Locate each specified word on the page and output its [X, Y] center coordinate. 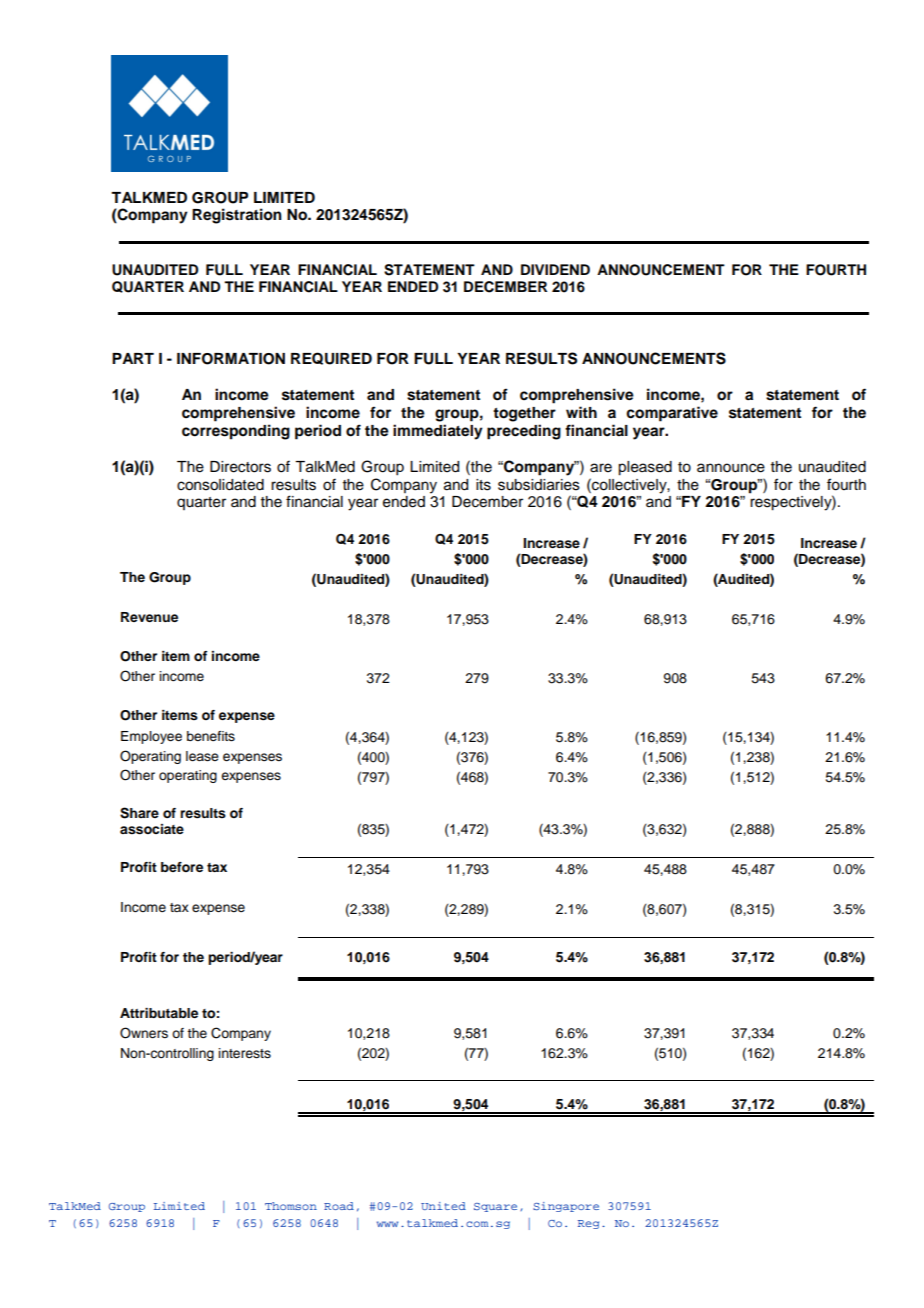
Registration [237, 216]
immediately [438, 432]
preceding [524, 432]
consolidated [220, 485]
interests [245, 1053]
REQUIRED [331, 358]
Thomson [291, 1206]
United [443, 1206]
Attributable [159, 1013]
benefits [211, 736]
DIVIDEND [555, 269]
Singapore [566, 1207]
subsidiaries [539, 485]
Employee [151, 737]
